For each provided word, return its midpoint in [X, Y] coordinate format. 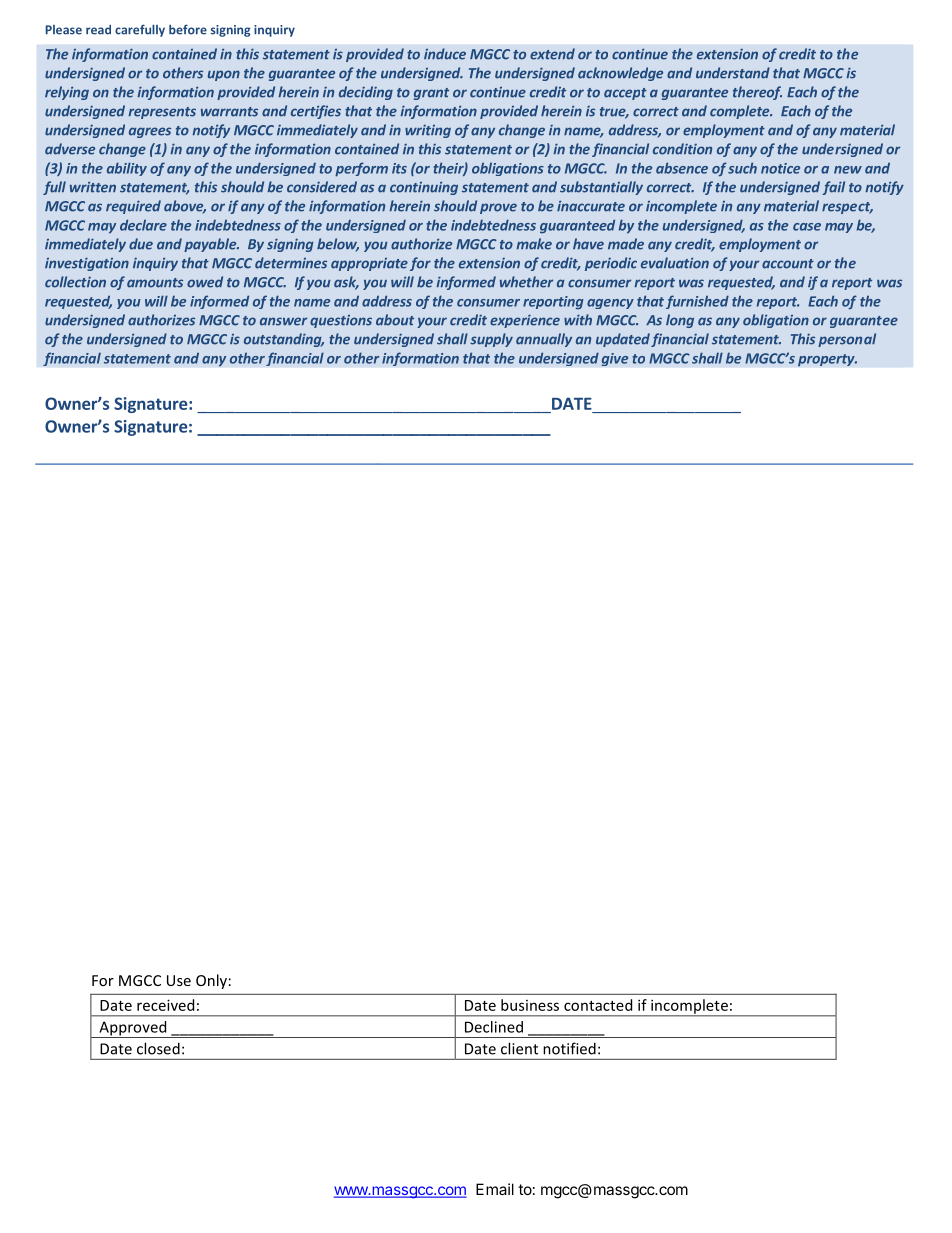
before [188, 29]
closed [158, 1048]
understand [733, 73]
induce [445, 54]
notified [569, 1048]
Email [495, 1189]
